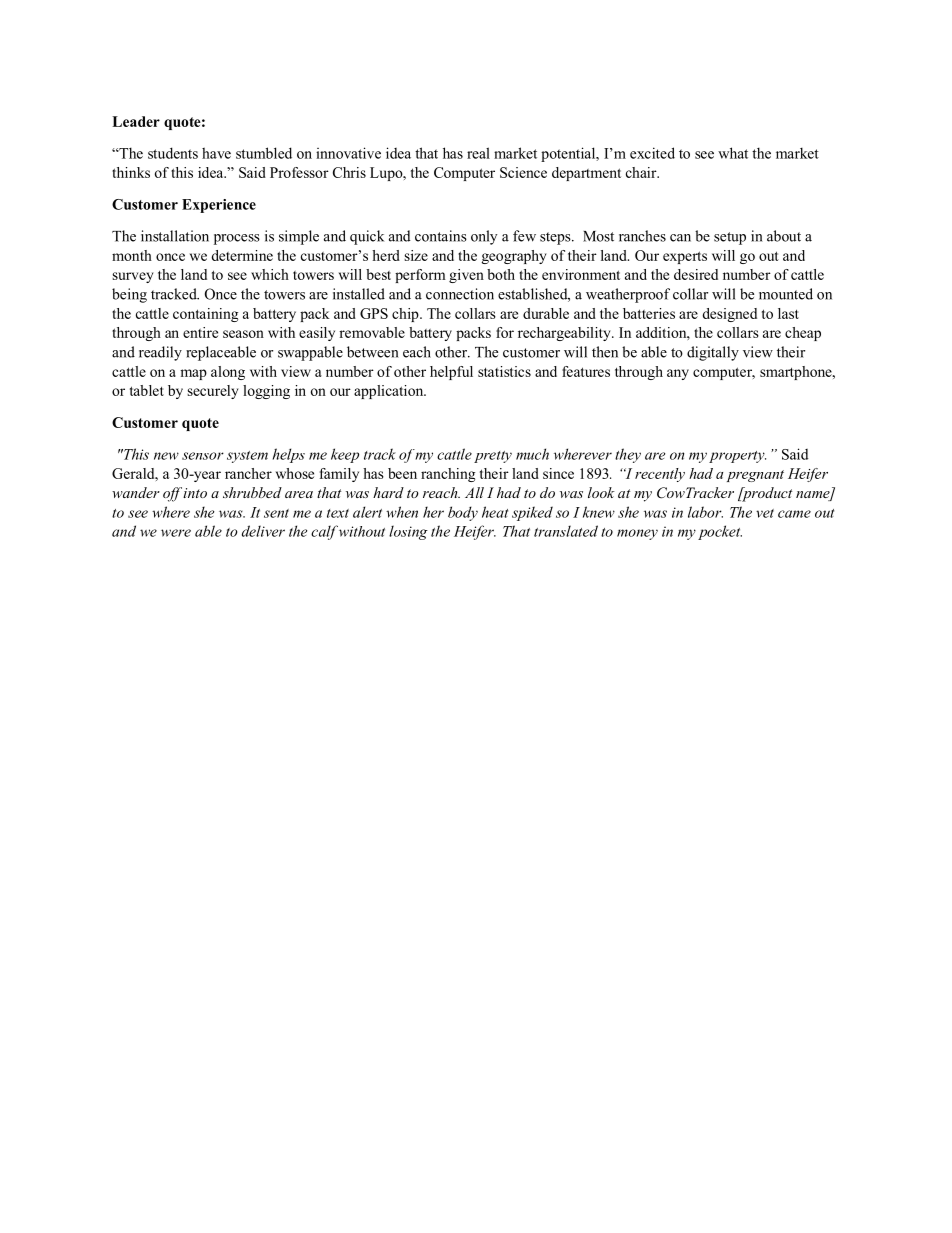 This screenshot has height=1233, width=952. I want to click on were, so click(176, 533).
